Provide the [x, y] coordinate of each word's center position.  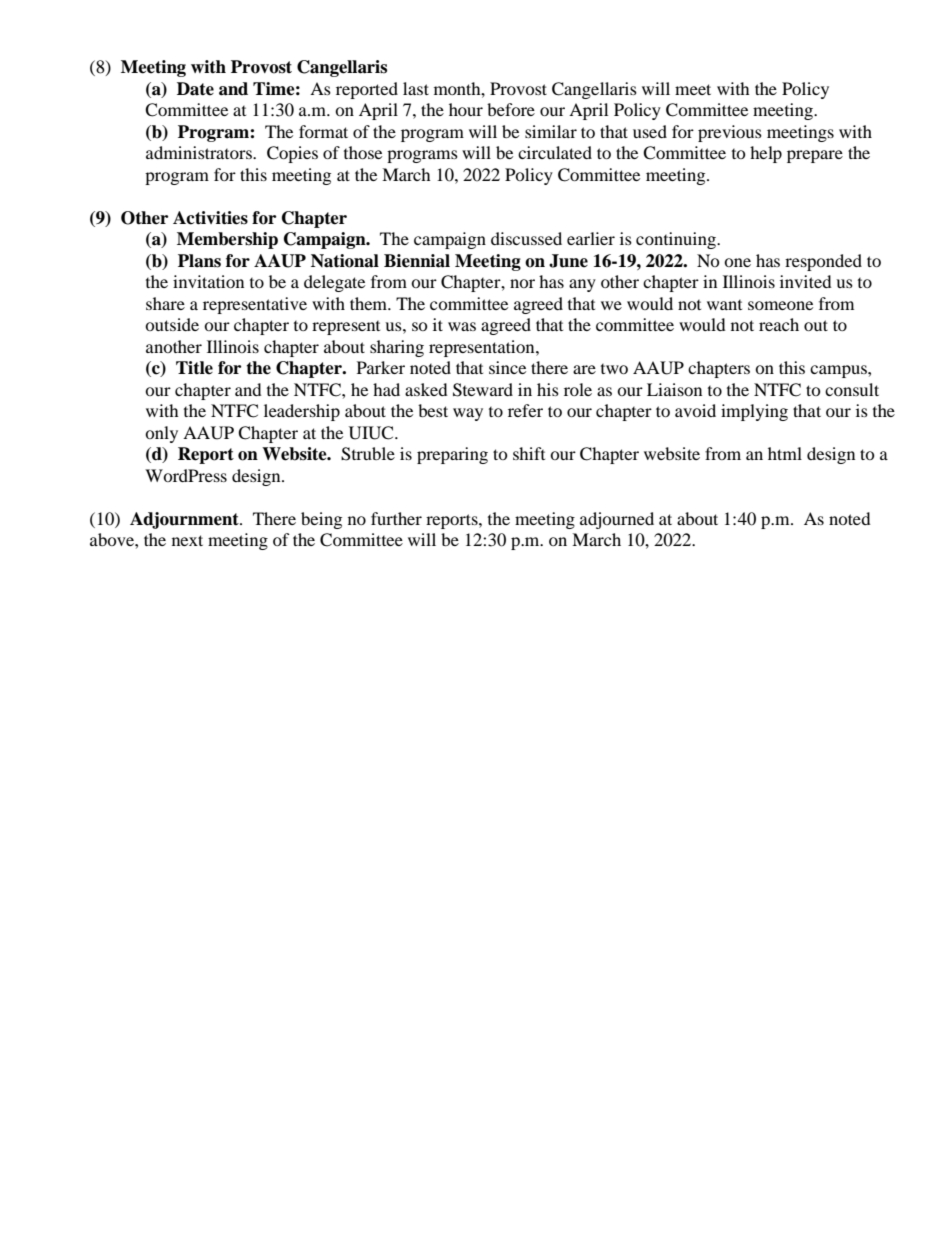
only [161, 434]
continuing [677, 240]
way [468, 414]
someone [780, 305]
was [462, 326]
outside [172, 324]
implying [754, 412]
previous [730, 133]
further [396, 518]
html [785, 453]
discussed [526, 238]
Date [195, 89]
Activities [210, 218]
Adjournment [185, 520]
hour [466, 109]
